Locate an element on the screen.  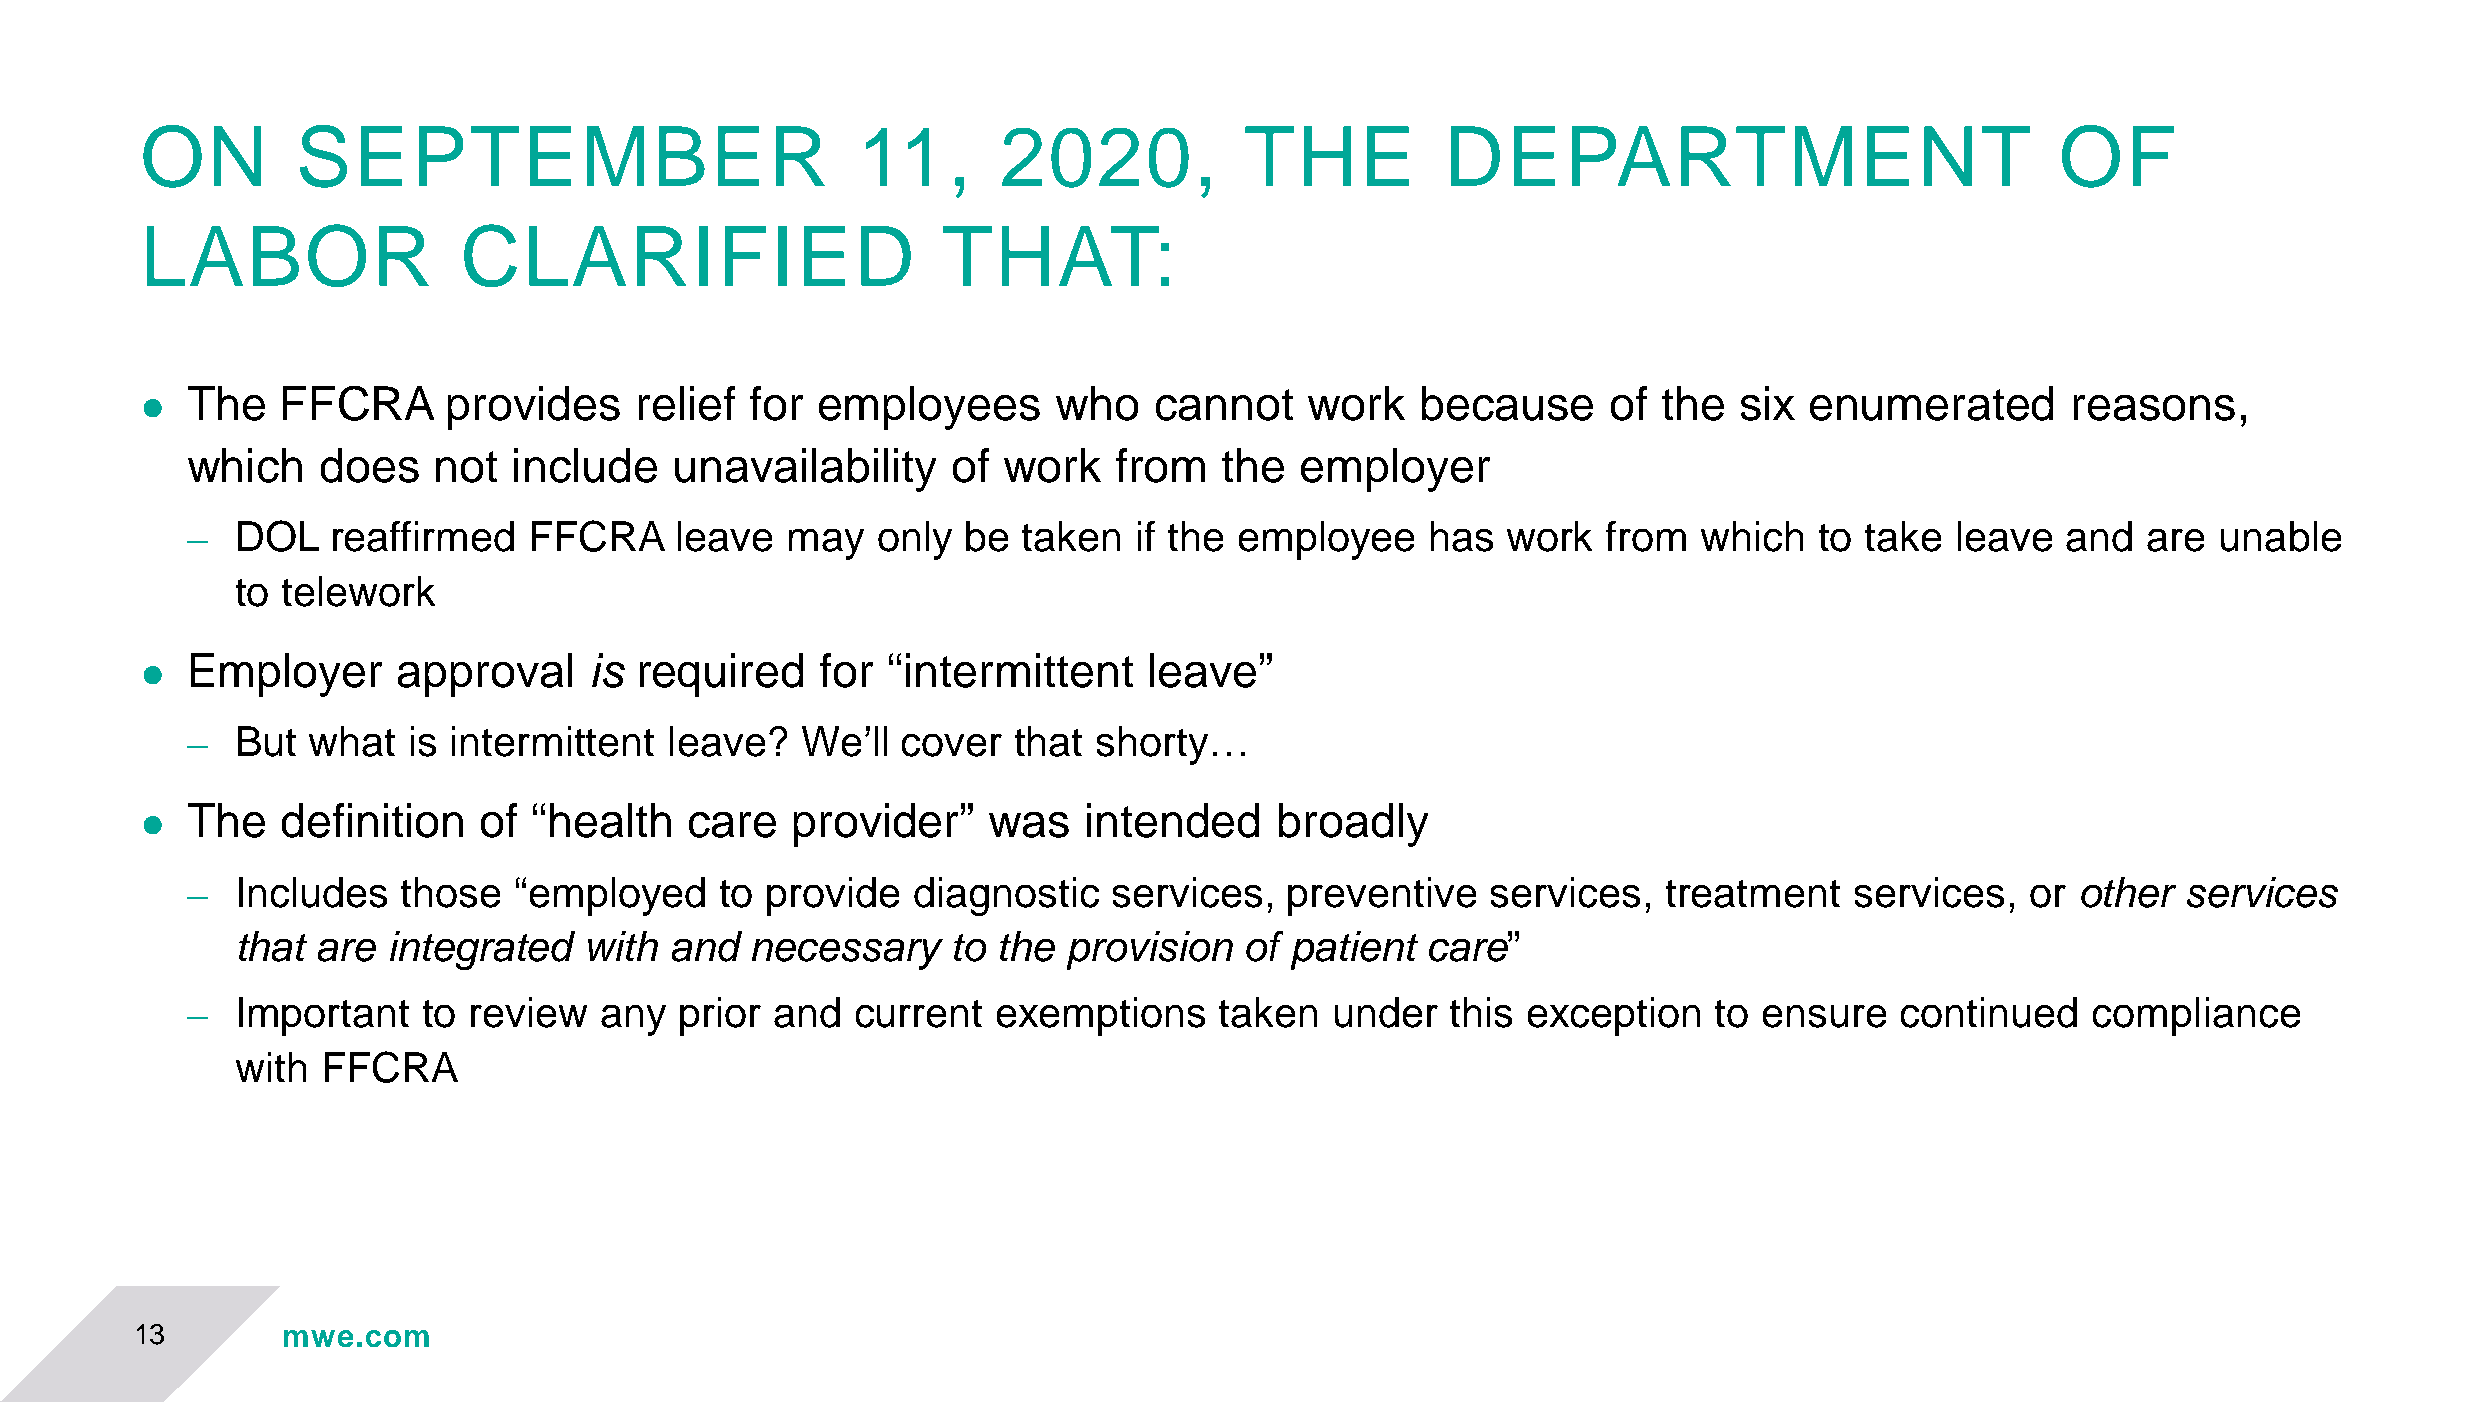
under is located at coordinates (1386, 1012).
